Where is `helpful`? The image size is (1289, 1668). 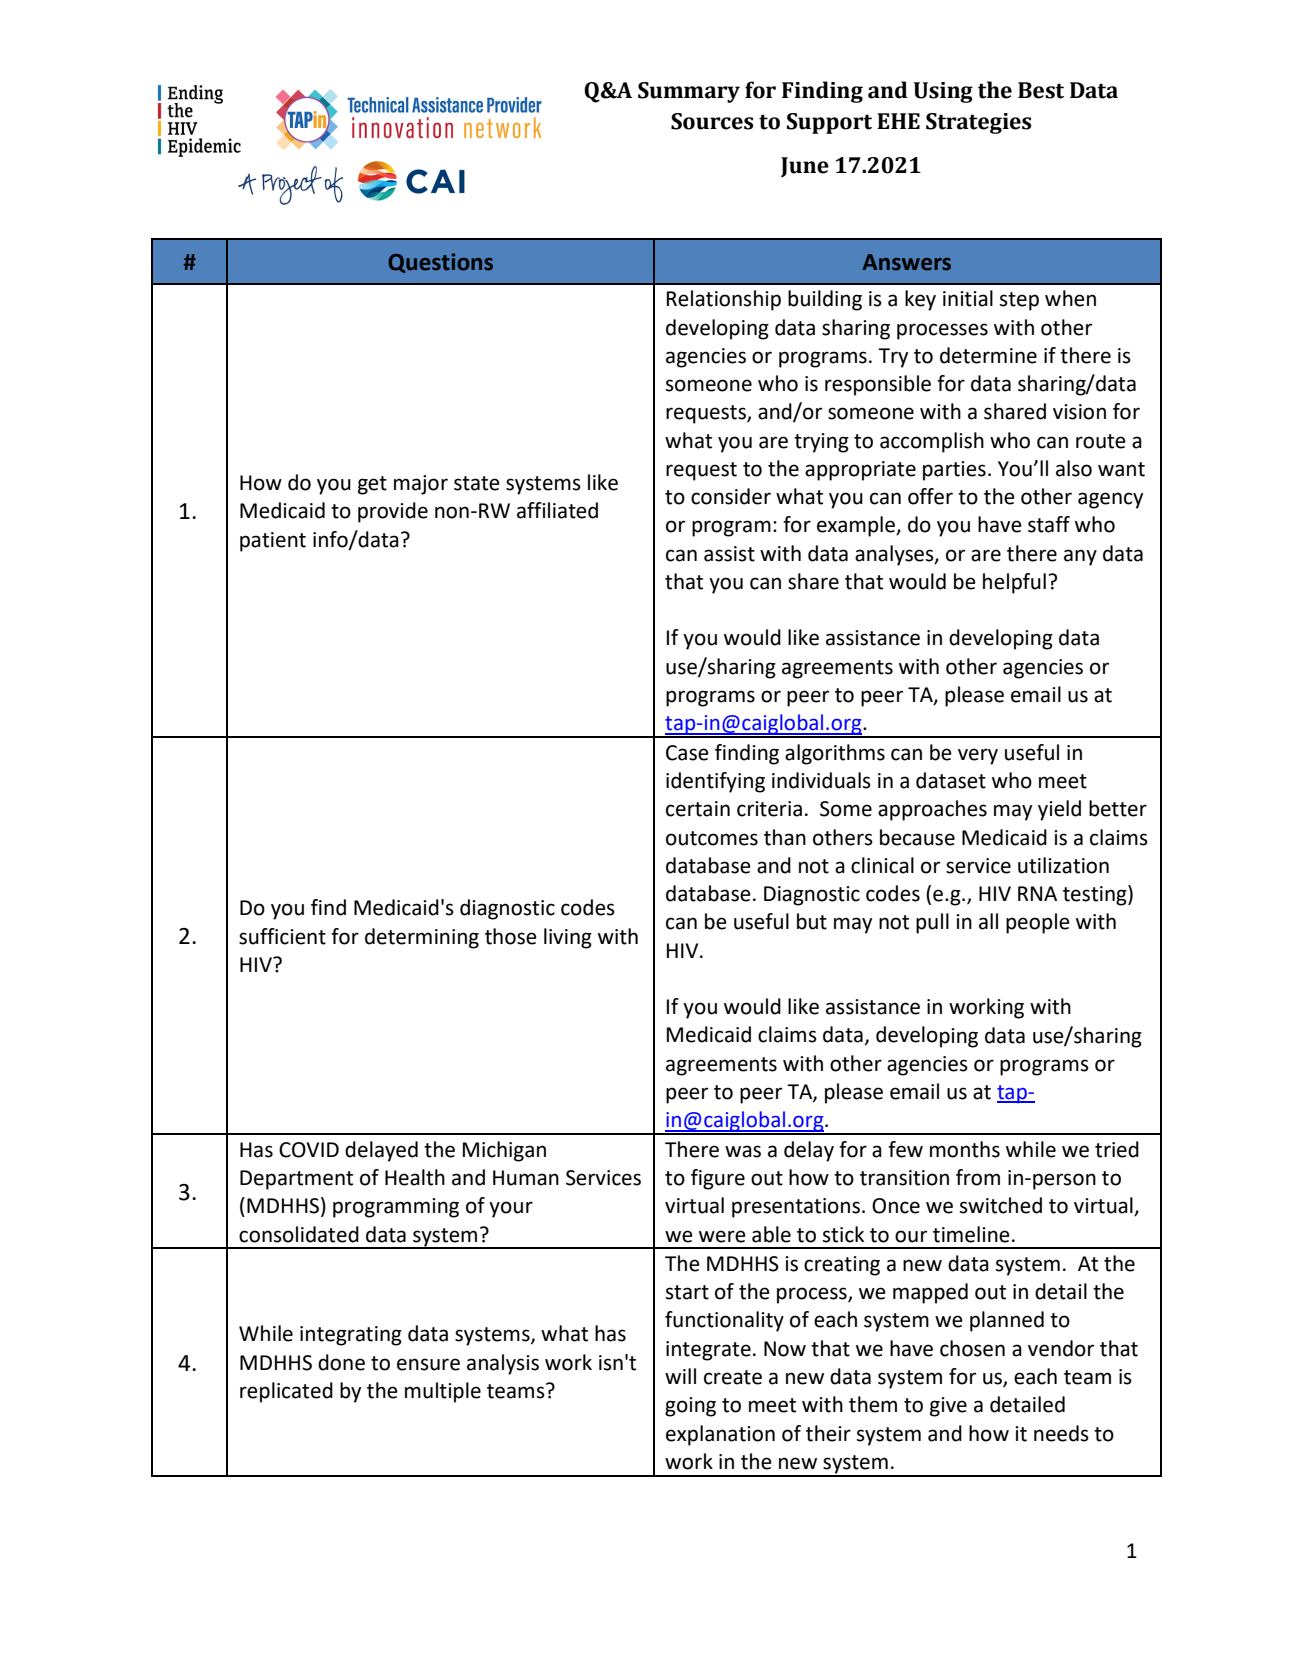
helpful is located at coordinates (1014, 583).
